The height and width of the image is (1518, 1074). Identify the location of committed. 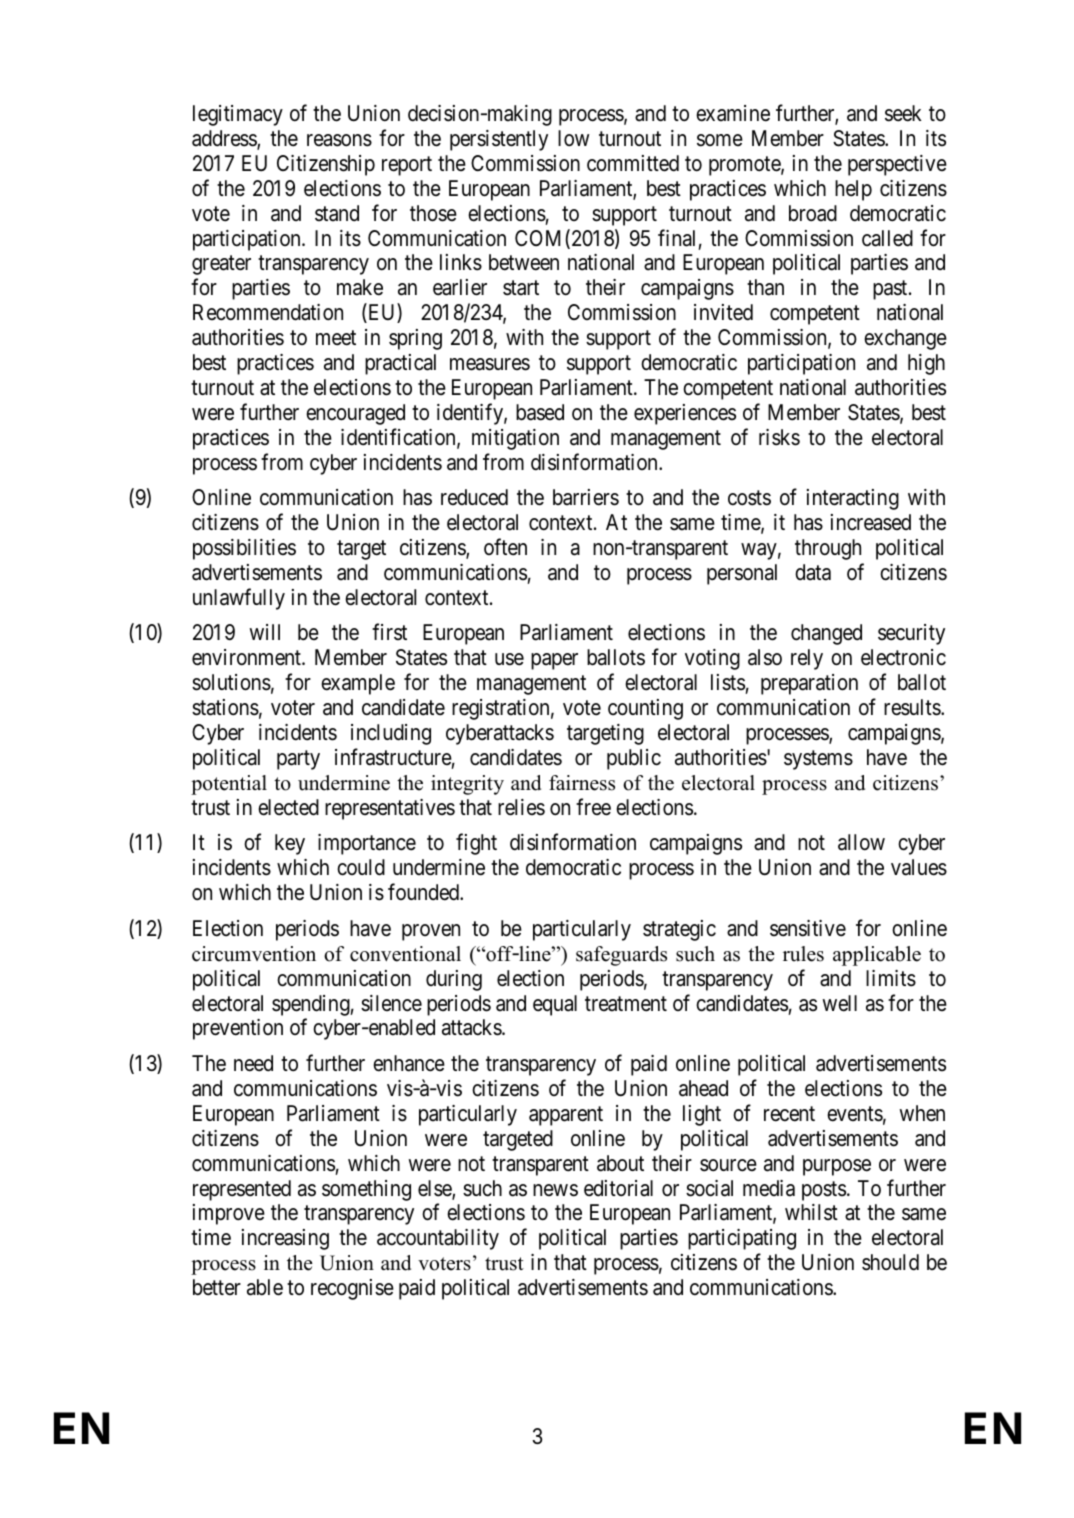
(633, 163).
